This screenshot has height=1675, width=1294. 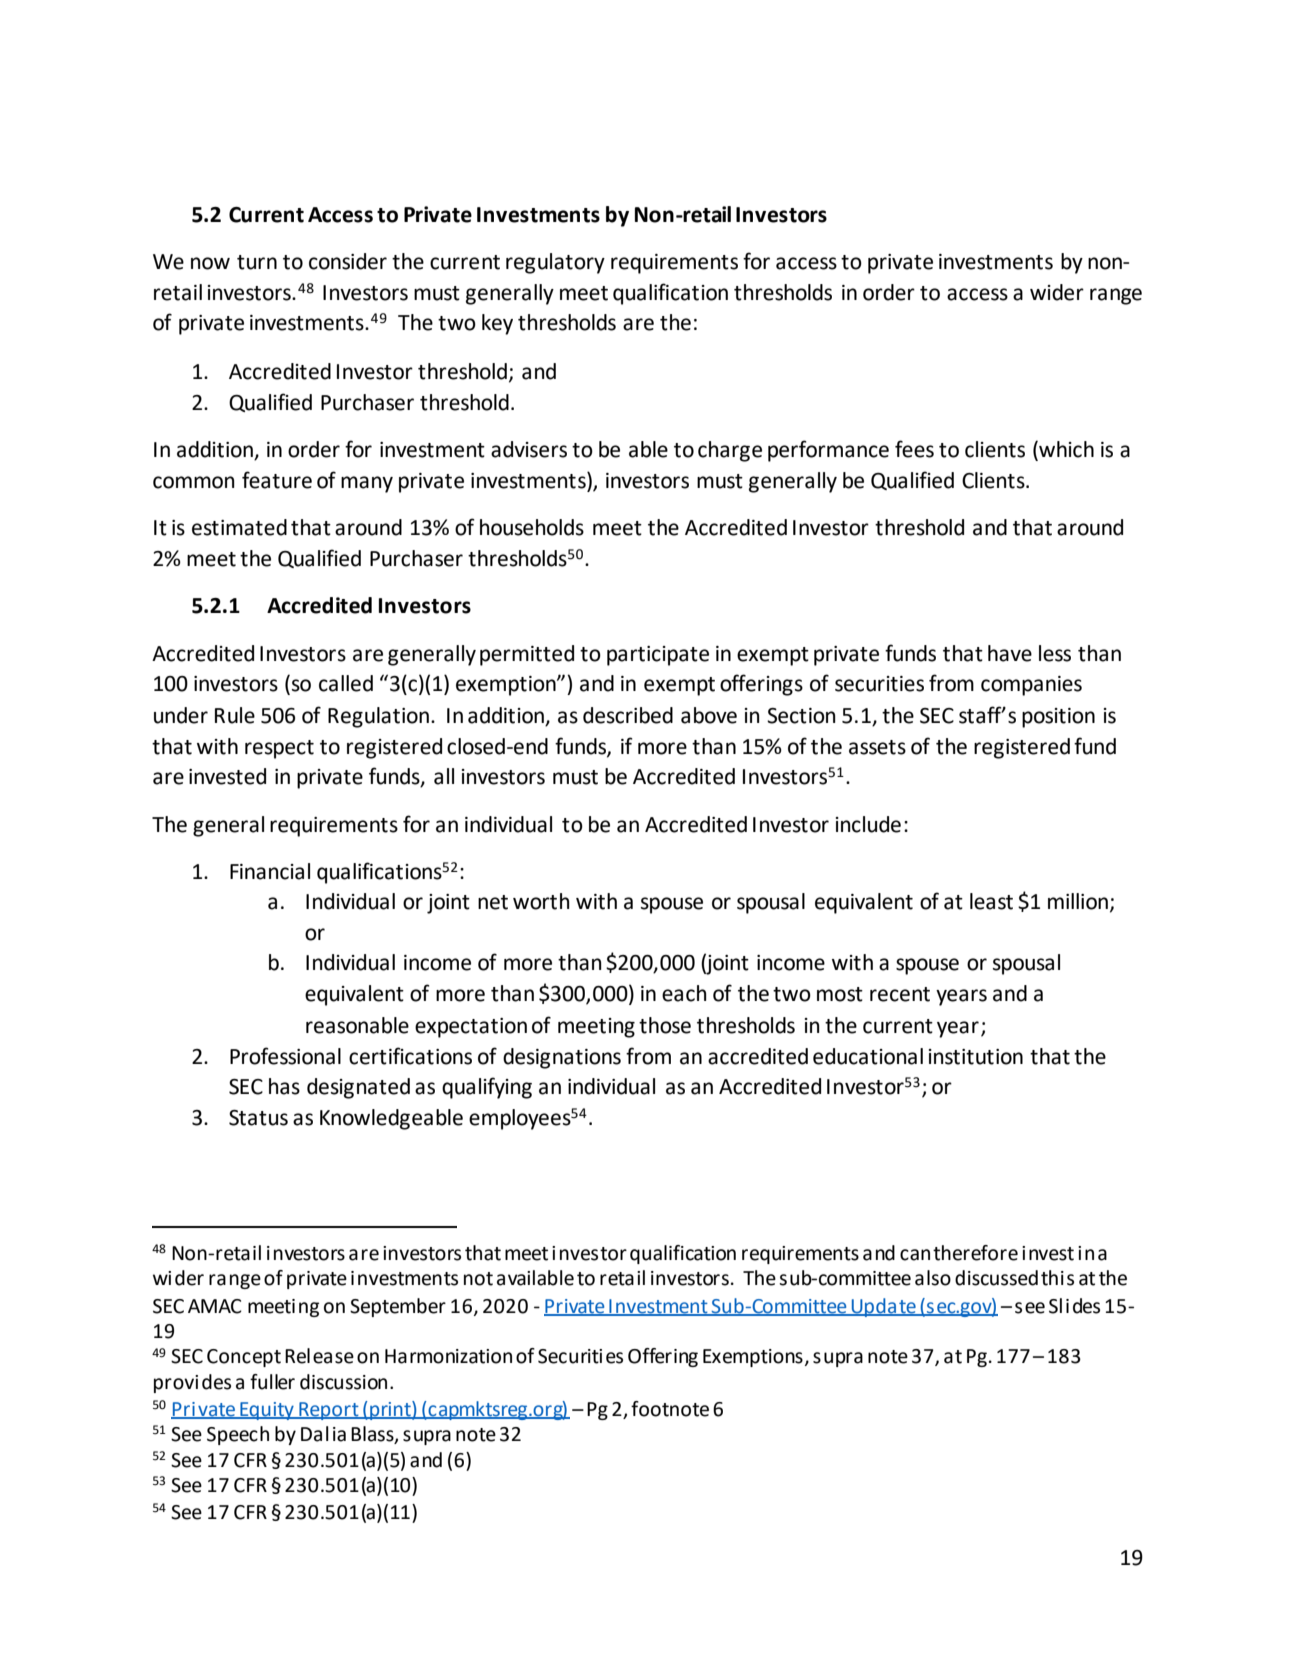 I want to click on called, so click(x=346, y=683).
